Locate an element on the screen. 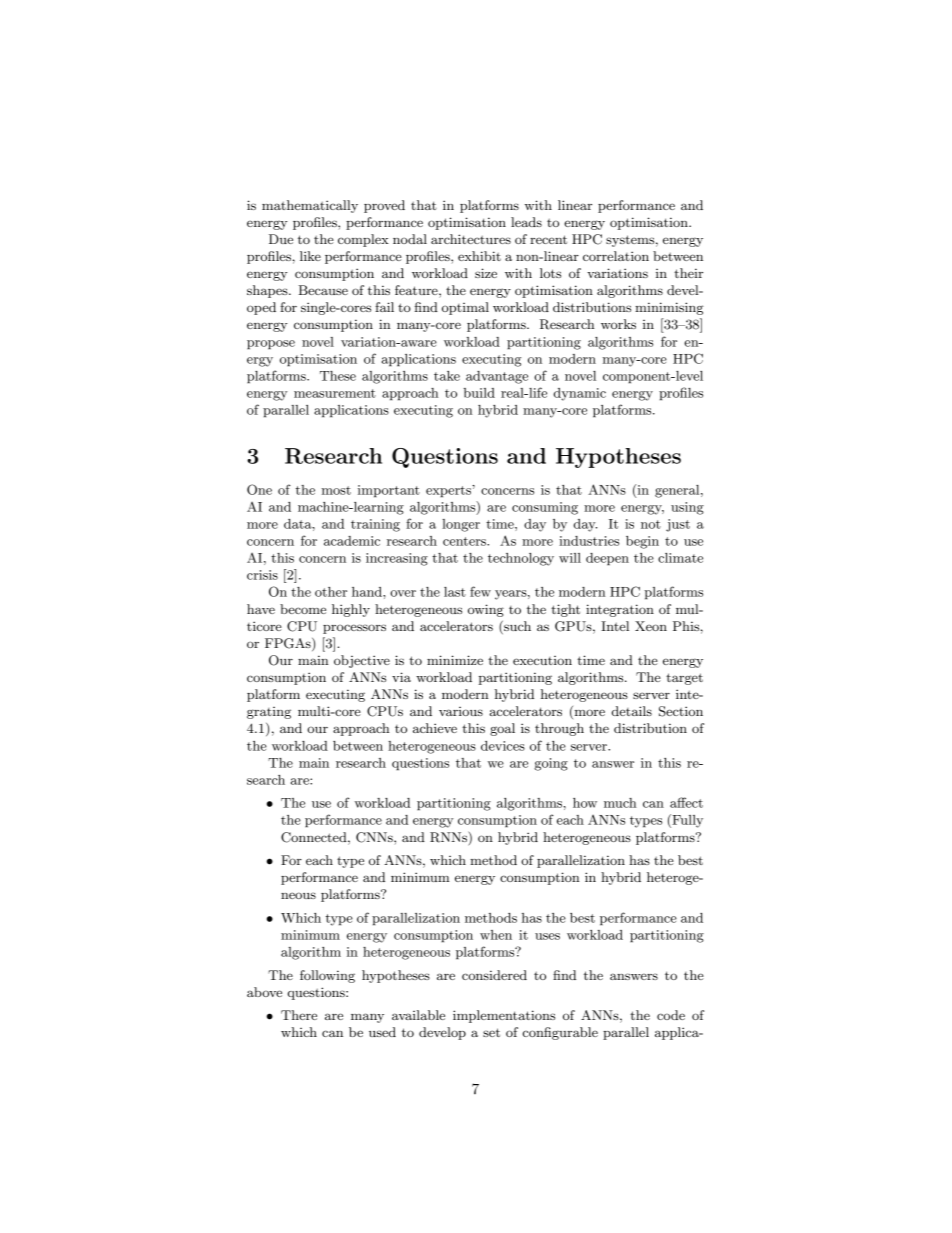 This screenshot has height=1233, width=952. like is located at coordinates (310, 256).
